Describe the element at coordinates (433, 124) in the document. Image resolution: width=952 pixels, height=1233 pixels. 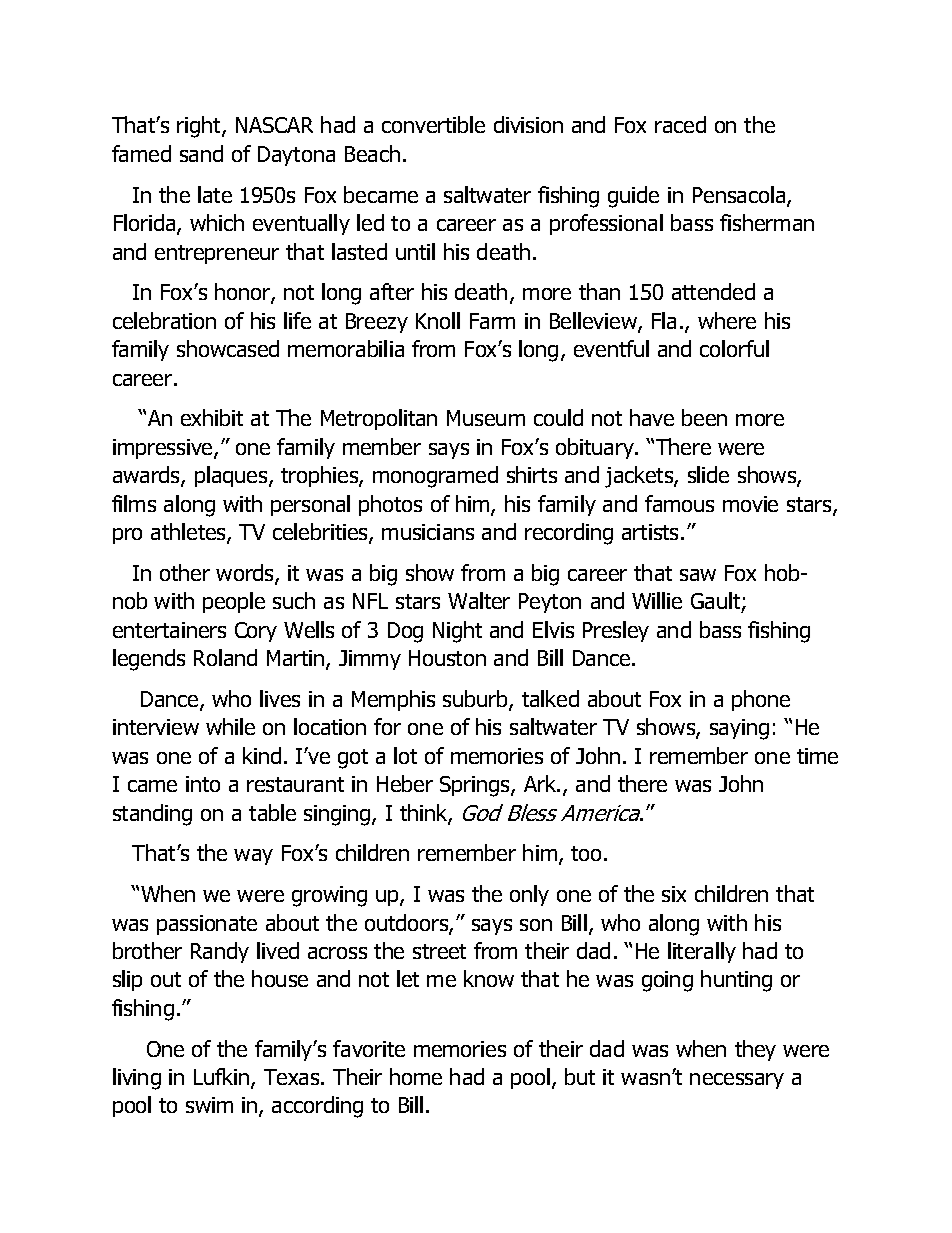
I see `convertible` at that location.
